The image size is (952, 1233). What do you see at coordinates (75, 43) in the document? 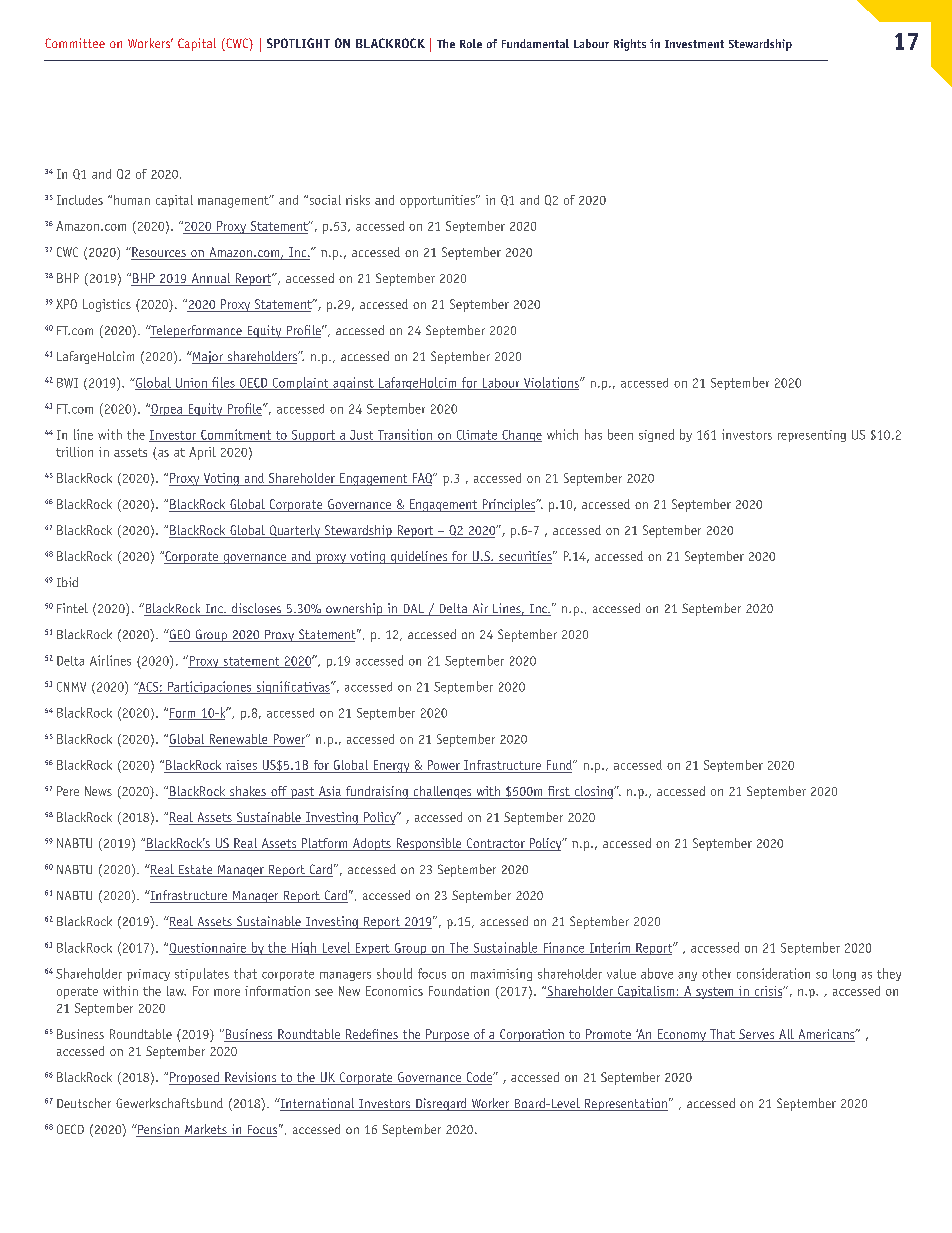
I see `Committee` at bounding box center [75, 43].
